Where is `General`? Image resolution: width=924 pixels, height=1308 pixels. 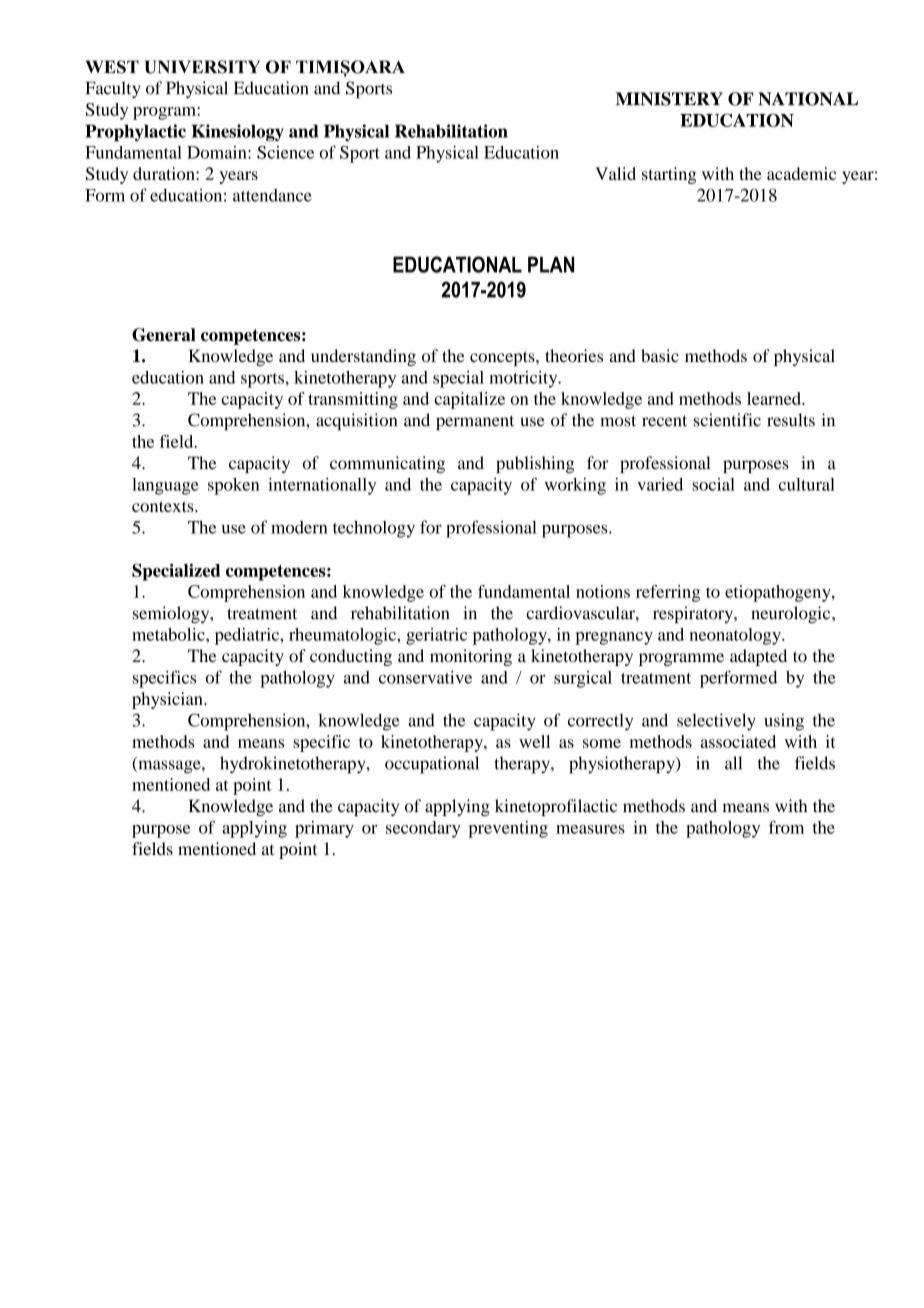
General is located at coordinates (164, 335).
